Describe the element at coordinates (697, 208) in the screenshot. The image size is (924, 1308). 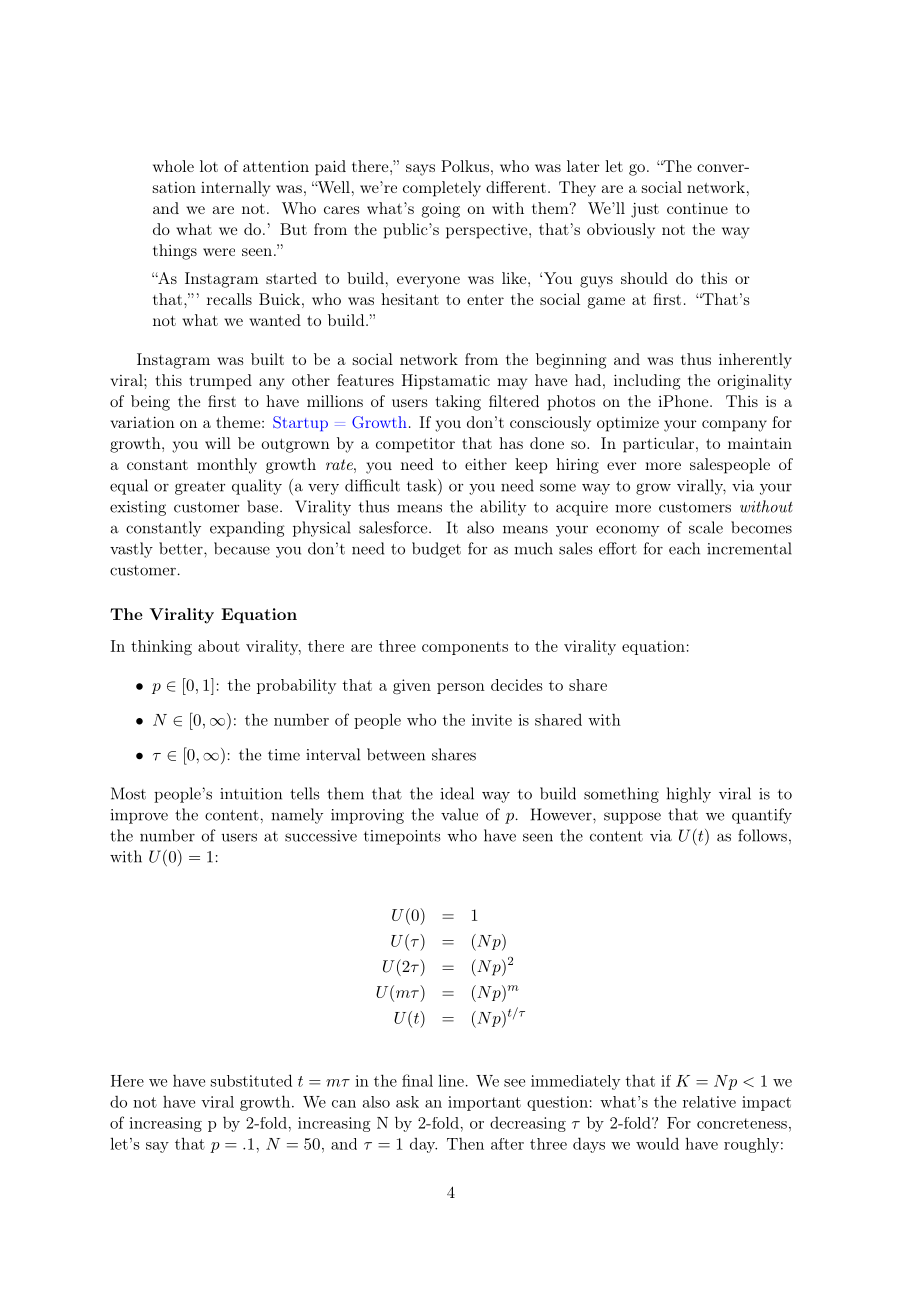
I see `continue` at that location.
